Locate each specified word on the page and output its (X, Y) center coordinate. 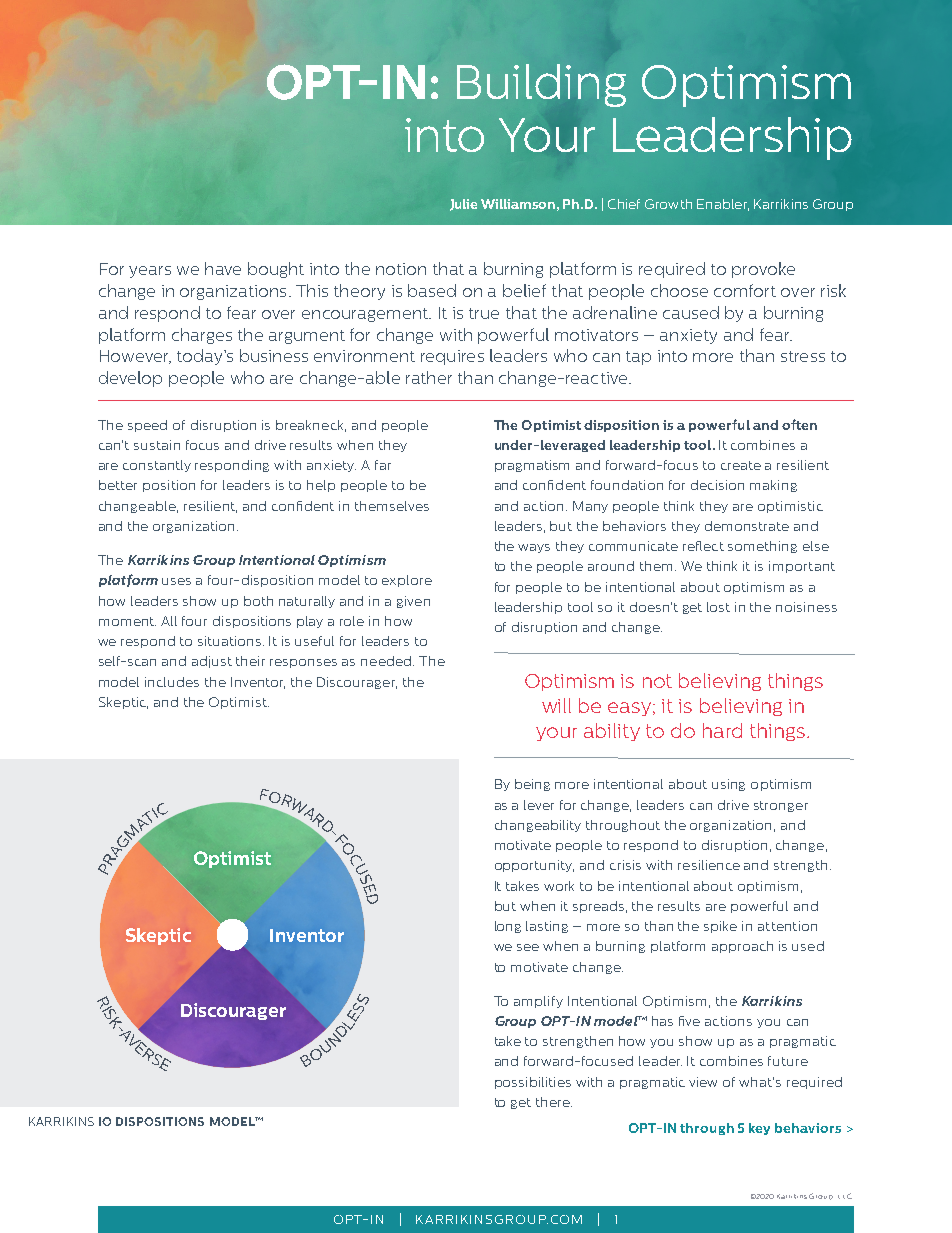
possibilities (533, 1083)
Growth (668, 204)
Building (541, 85)
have (223, 268)
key (759, 1129)
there (554, 1102)
